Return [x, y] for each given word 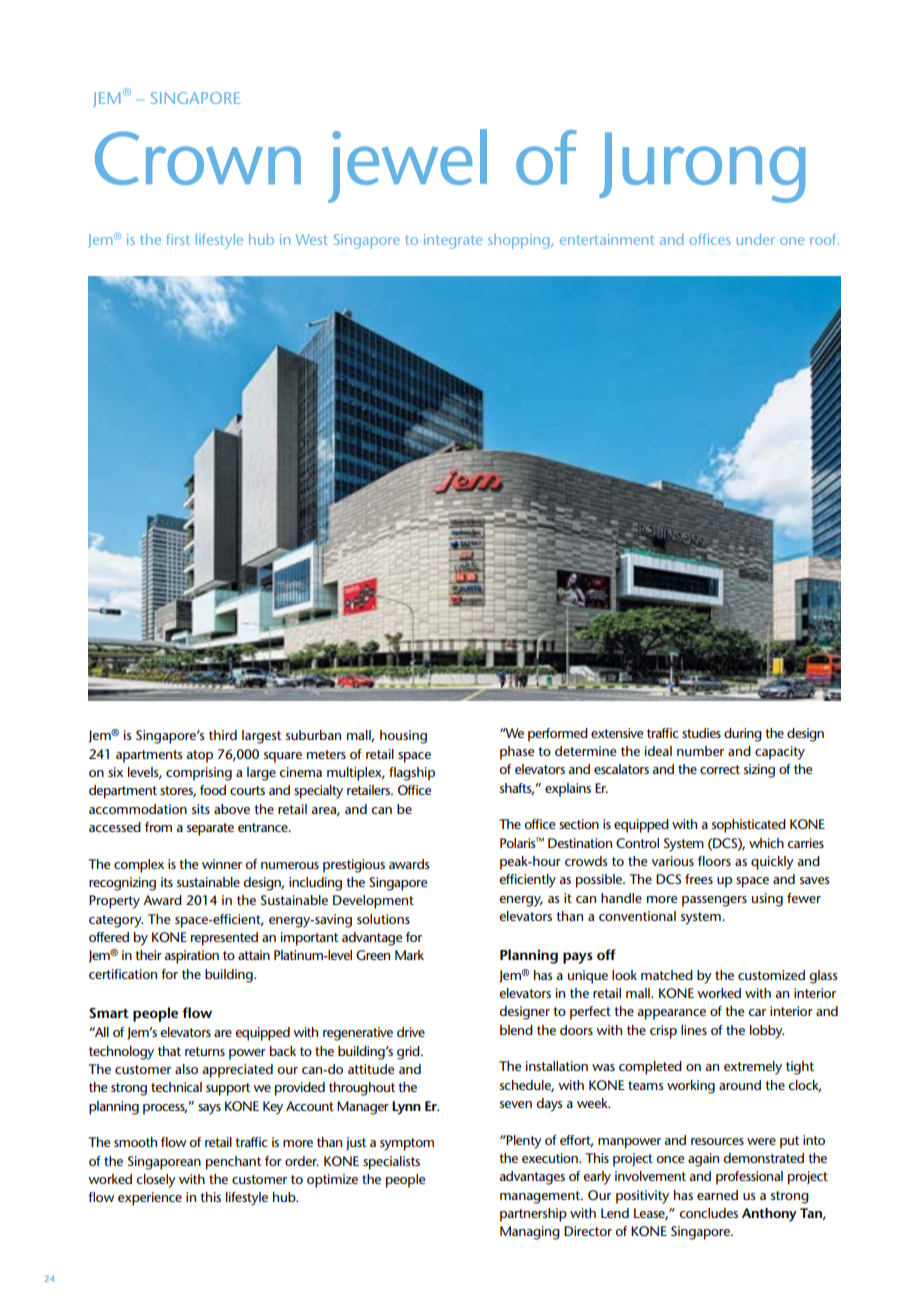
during [743, 735]
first [178, 239]
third [223, 735]
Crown [198, 158]
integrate [453, 241]
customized [771, 975]
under [756, 239]
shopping [520, 241]
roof [824, 239]
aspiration [192, 957]
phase [517, 753]
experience [150, 1199]
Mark [409, 955]
